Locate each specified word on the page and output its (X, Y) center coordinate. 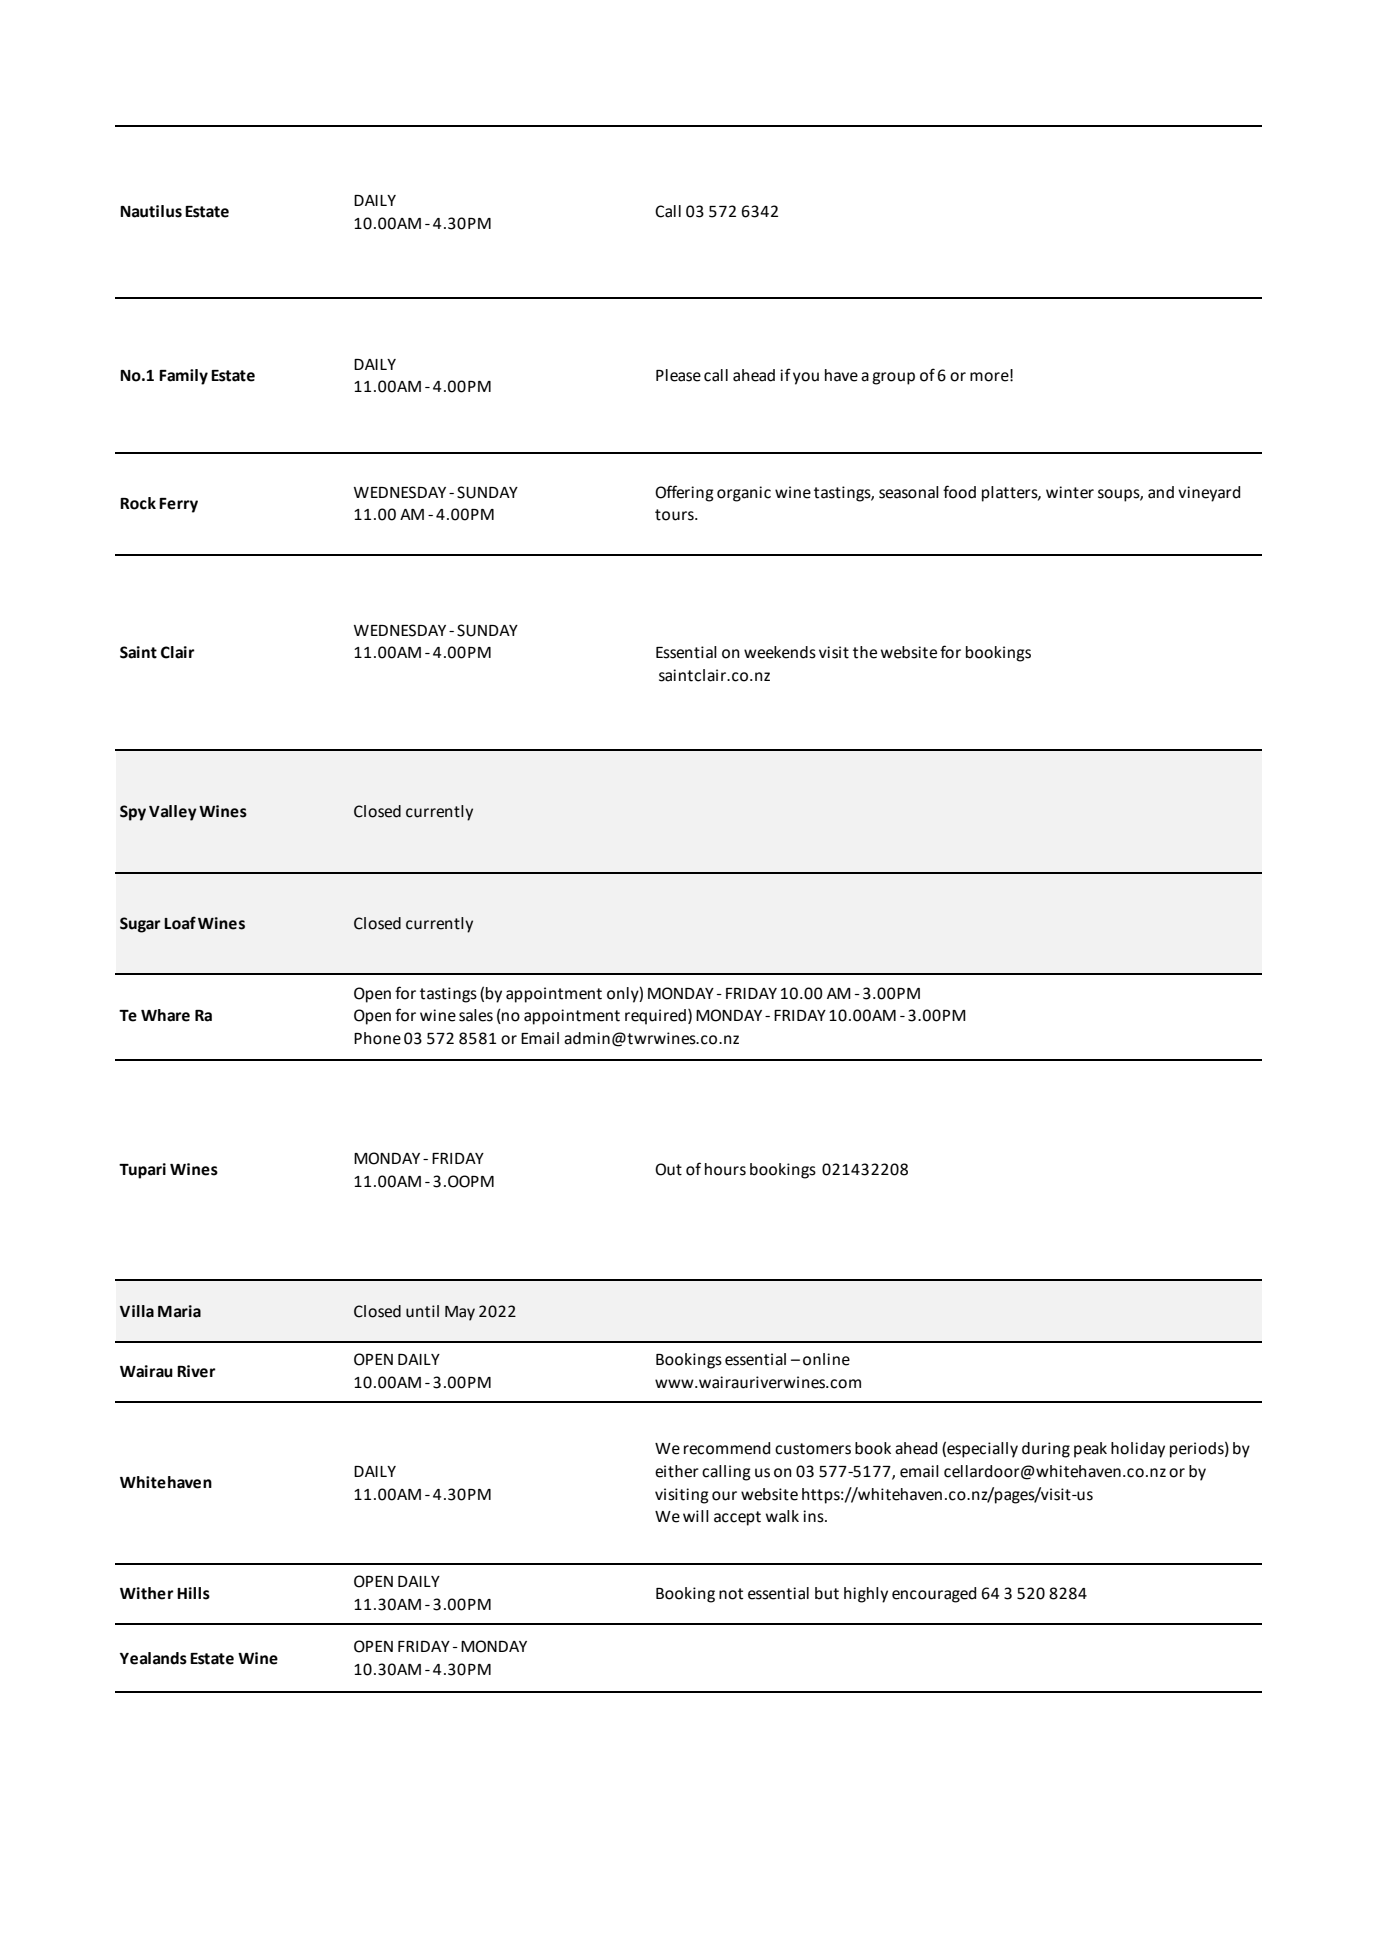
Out (668, 1169)
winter (1070, 492)
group (893, 378)
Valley (173, 813)
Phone (377, 1038)
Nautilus (151, 211)
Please (678, 375)
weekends (780, 652)
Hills (193, 1593)
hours (725, 1169)
